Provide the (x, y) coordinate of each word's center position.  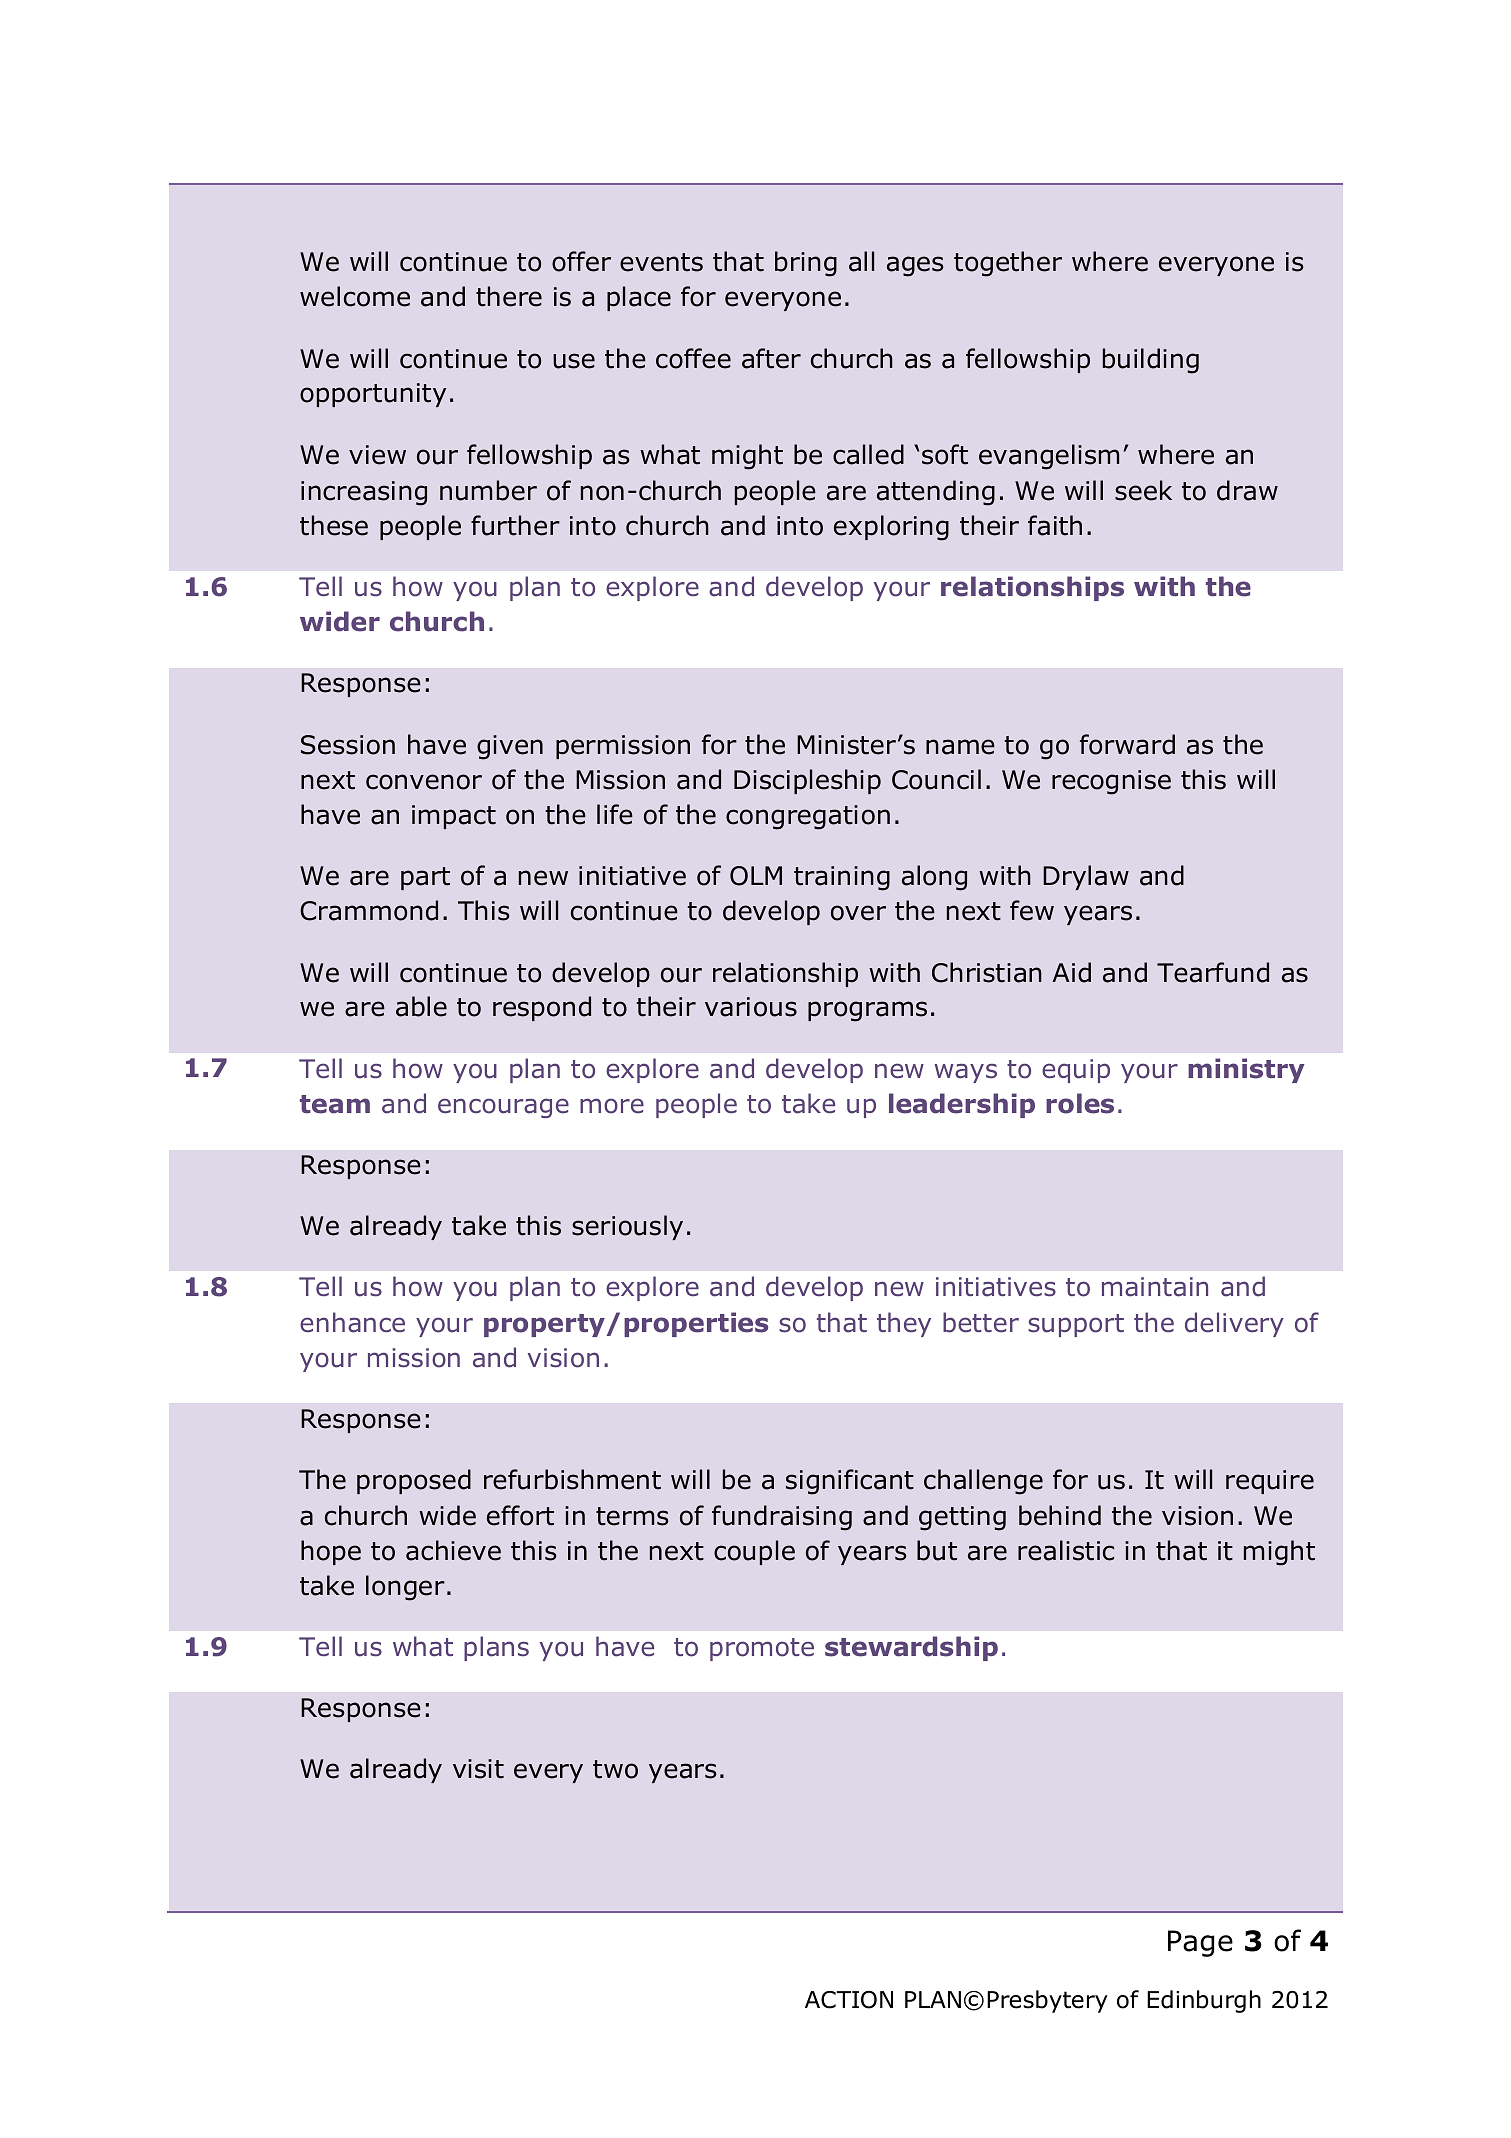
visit (478, 1769)
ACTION (849, 2000)
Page (1200, 1943)
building (1151, 361)
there (509, 296)
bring (806, 264)
